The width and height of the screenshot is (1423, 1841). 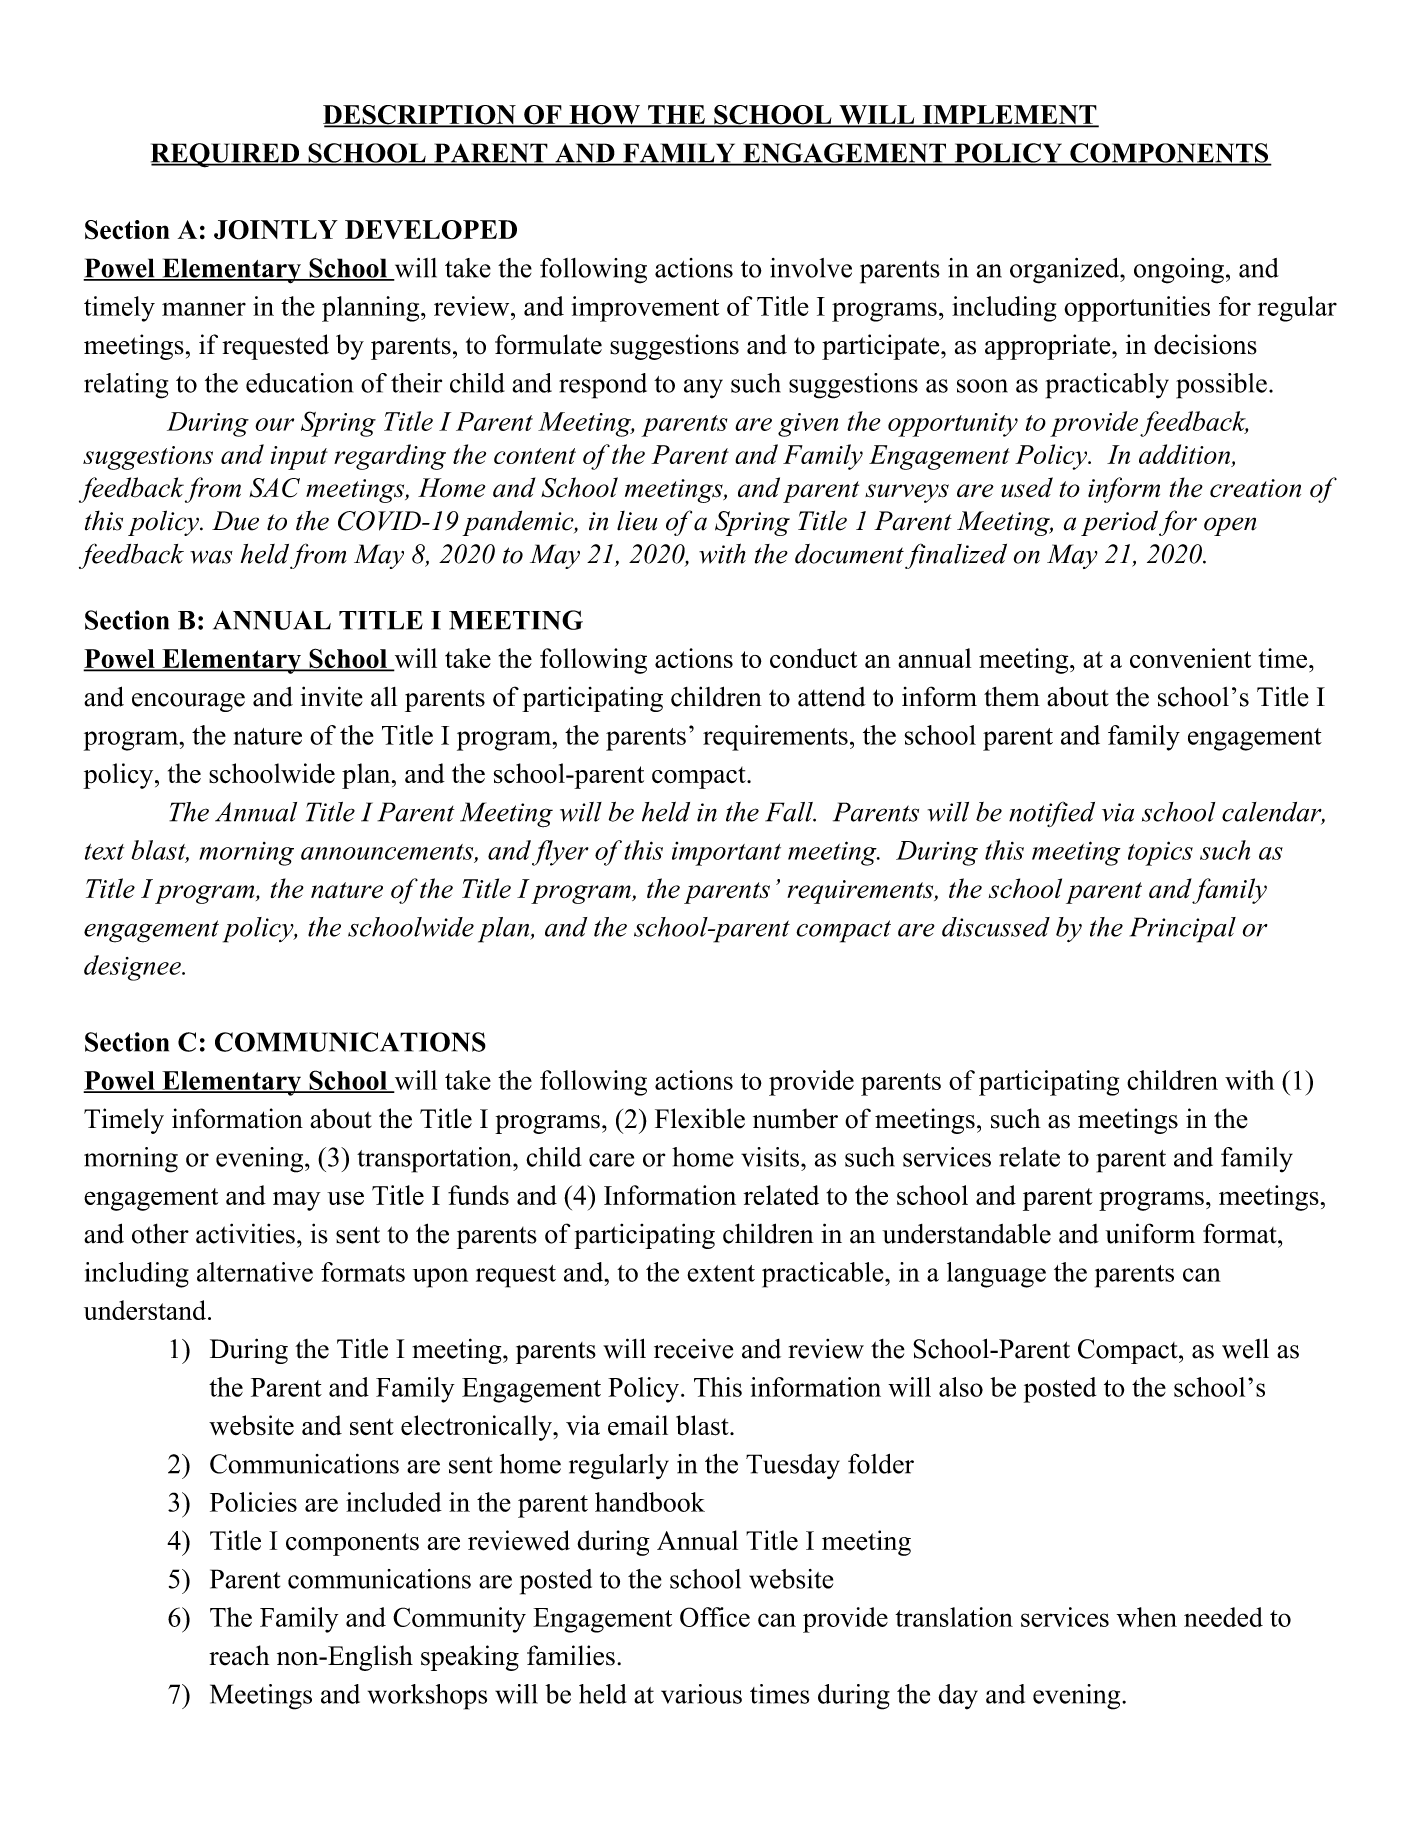 I want to click on extent, so click(x=721, y=1273).
